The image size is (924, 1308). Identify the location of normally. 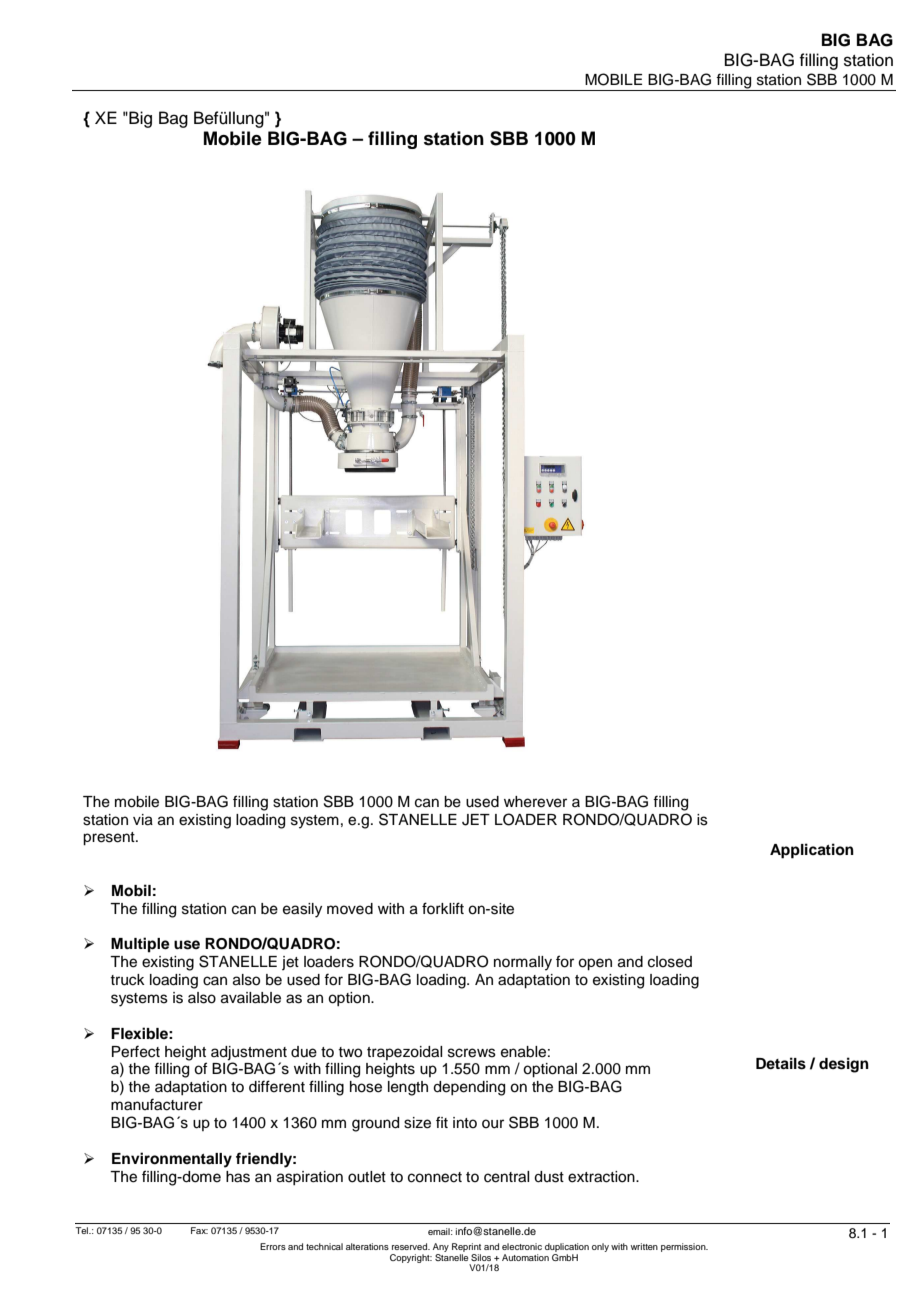
(523, 963).
